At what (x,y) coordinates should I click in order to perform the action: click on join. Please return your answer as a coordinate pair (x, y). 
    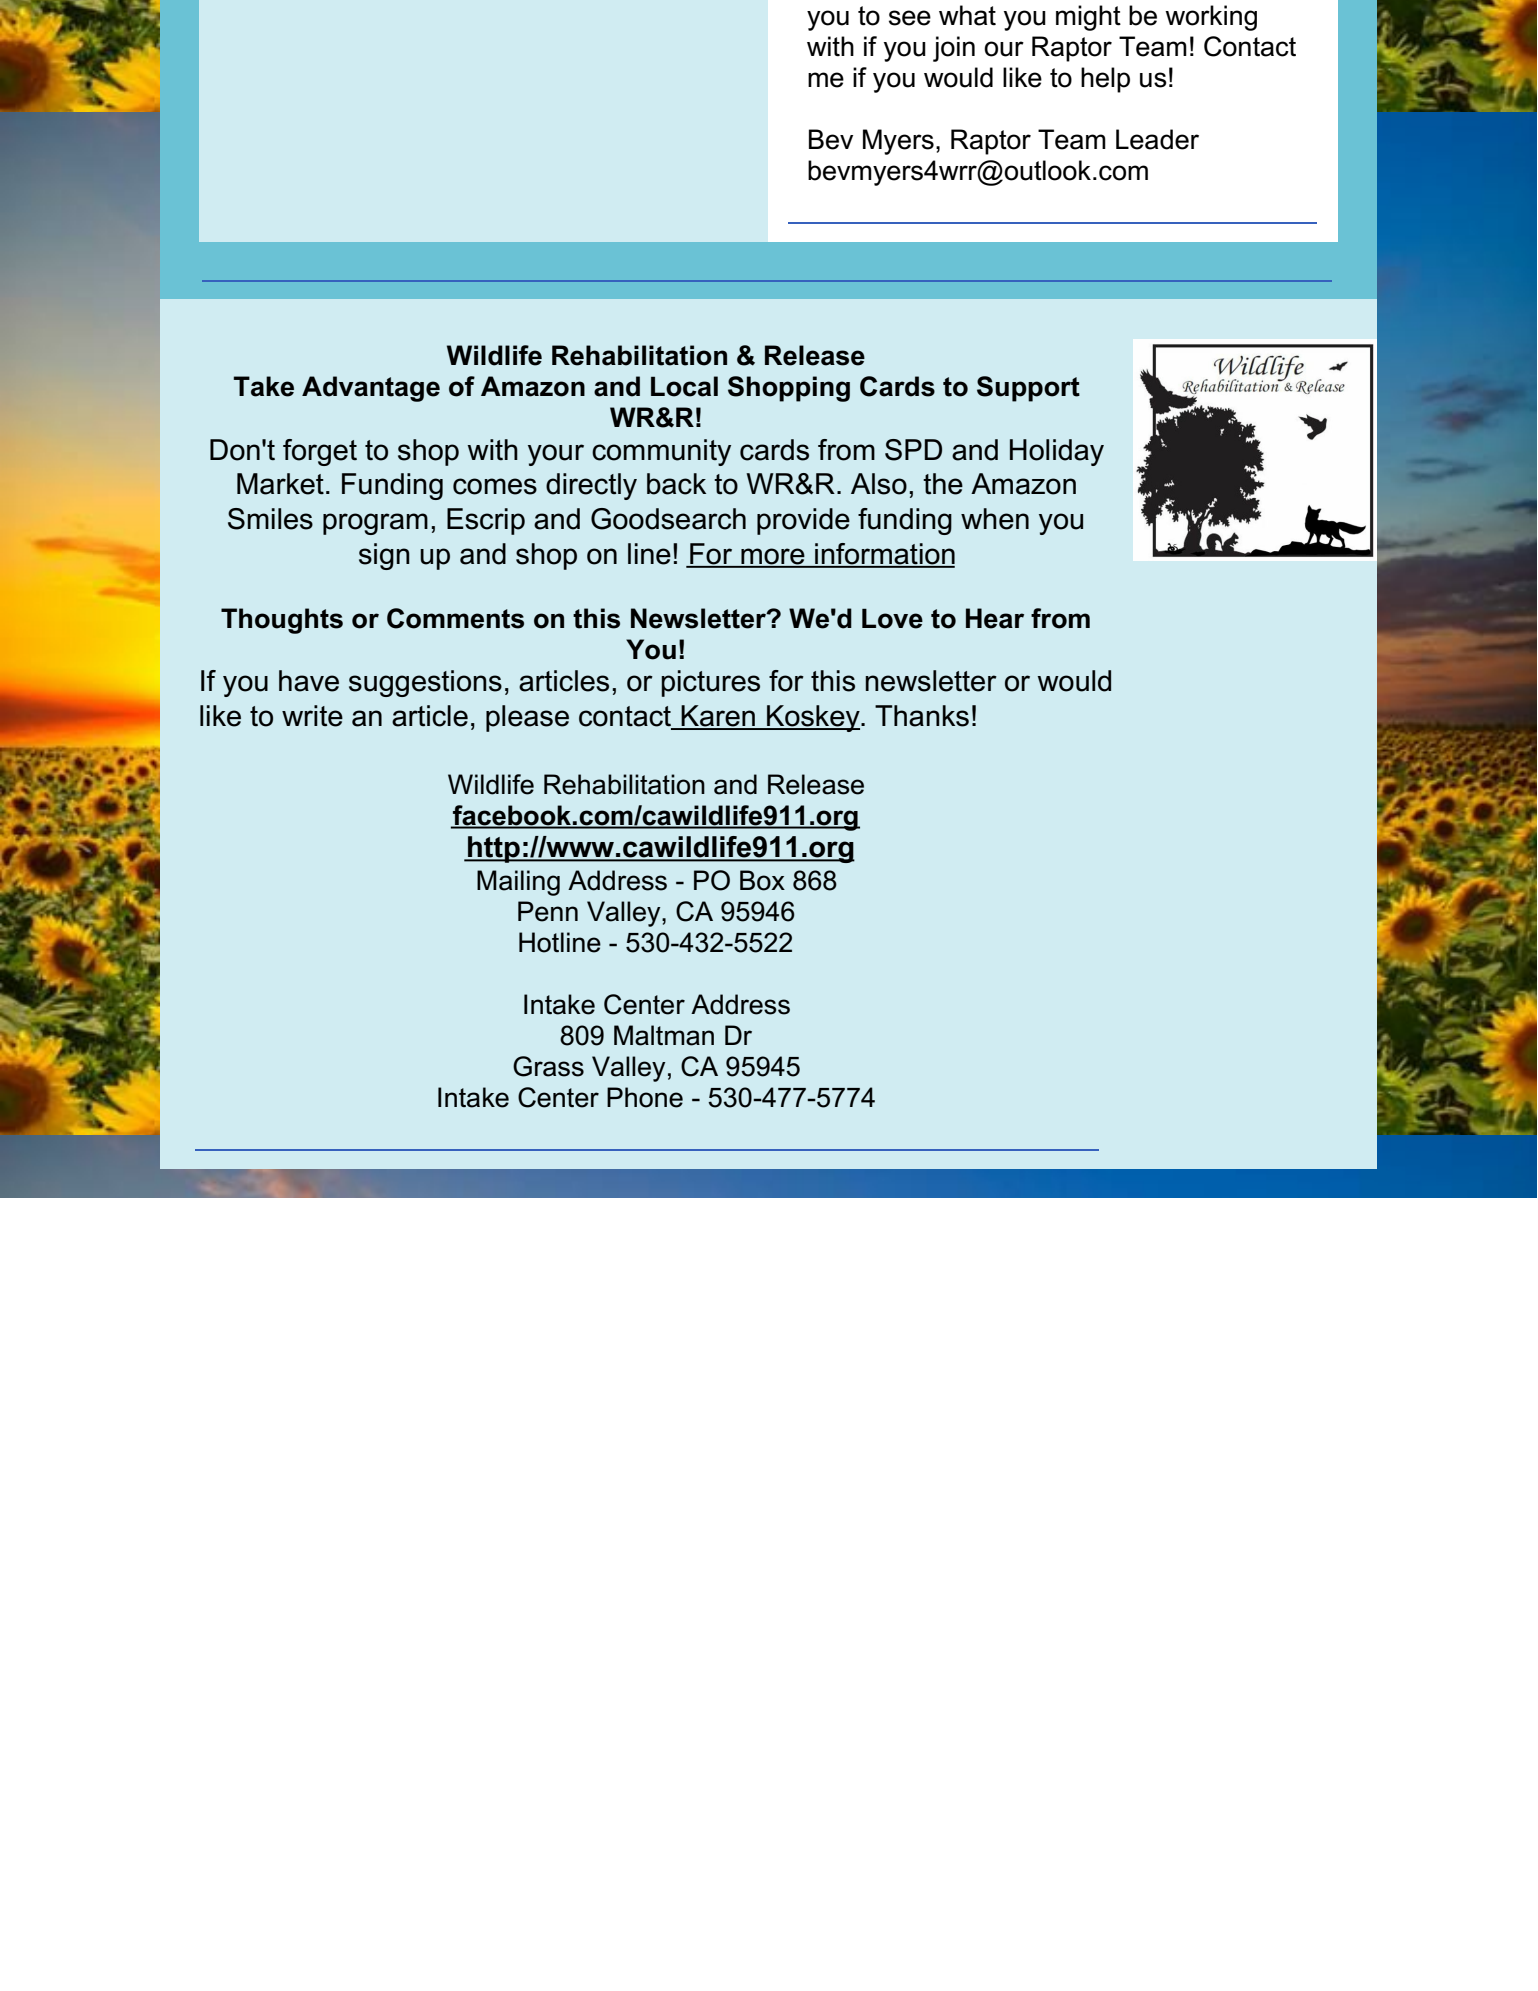
    Looking at the image, I should click on (954, 49).
